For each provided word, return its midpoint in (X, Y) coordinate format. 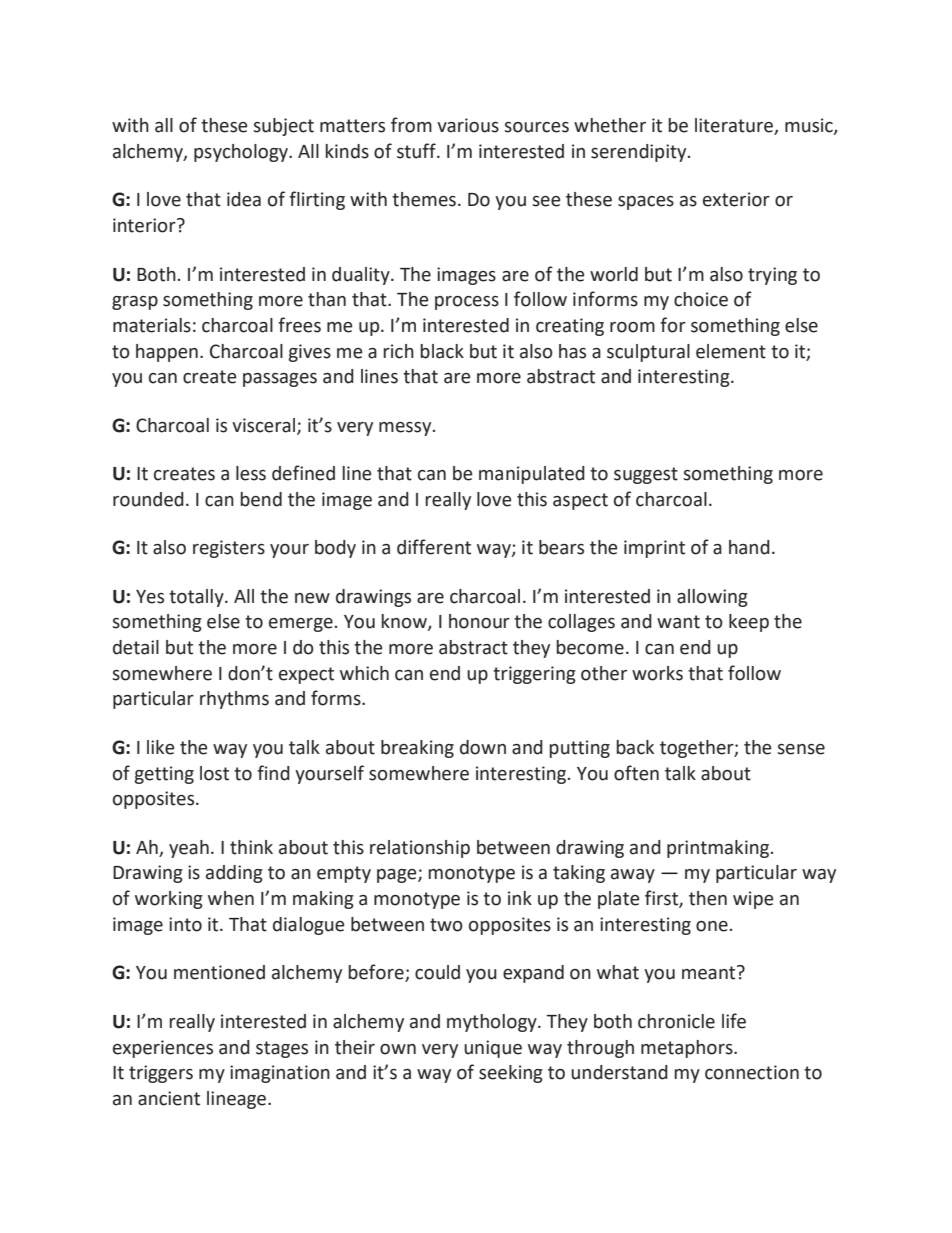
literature (735, 126)
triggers (161, 1074)
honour (479, 621)
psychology (242, 153)
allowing (712, 598)
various (468, 125)
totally (197, 598)
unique (493, 1049)
